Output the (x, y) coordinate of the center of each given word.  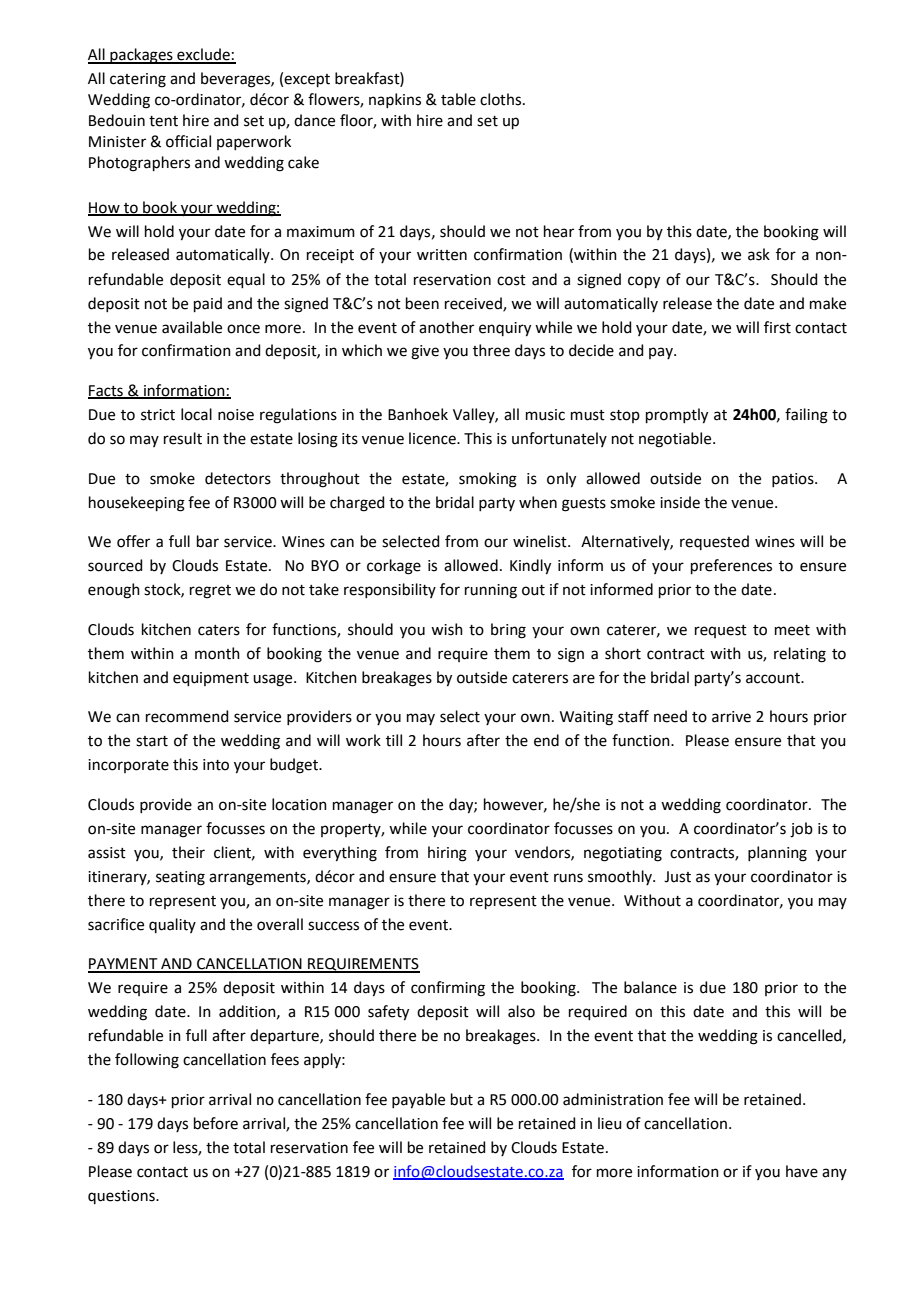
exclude (203, 55)
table (458, 99)
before (216, 1123)
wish (447, 629)
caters (219, 630)
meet (792, 630)
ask (759, 254)
